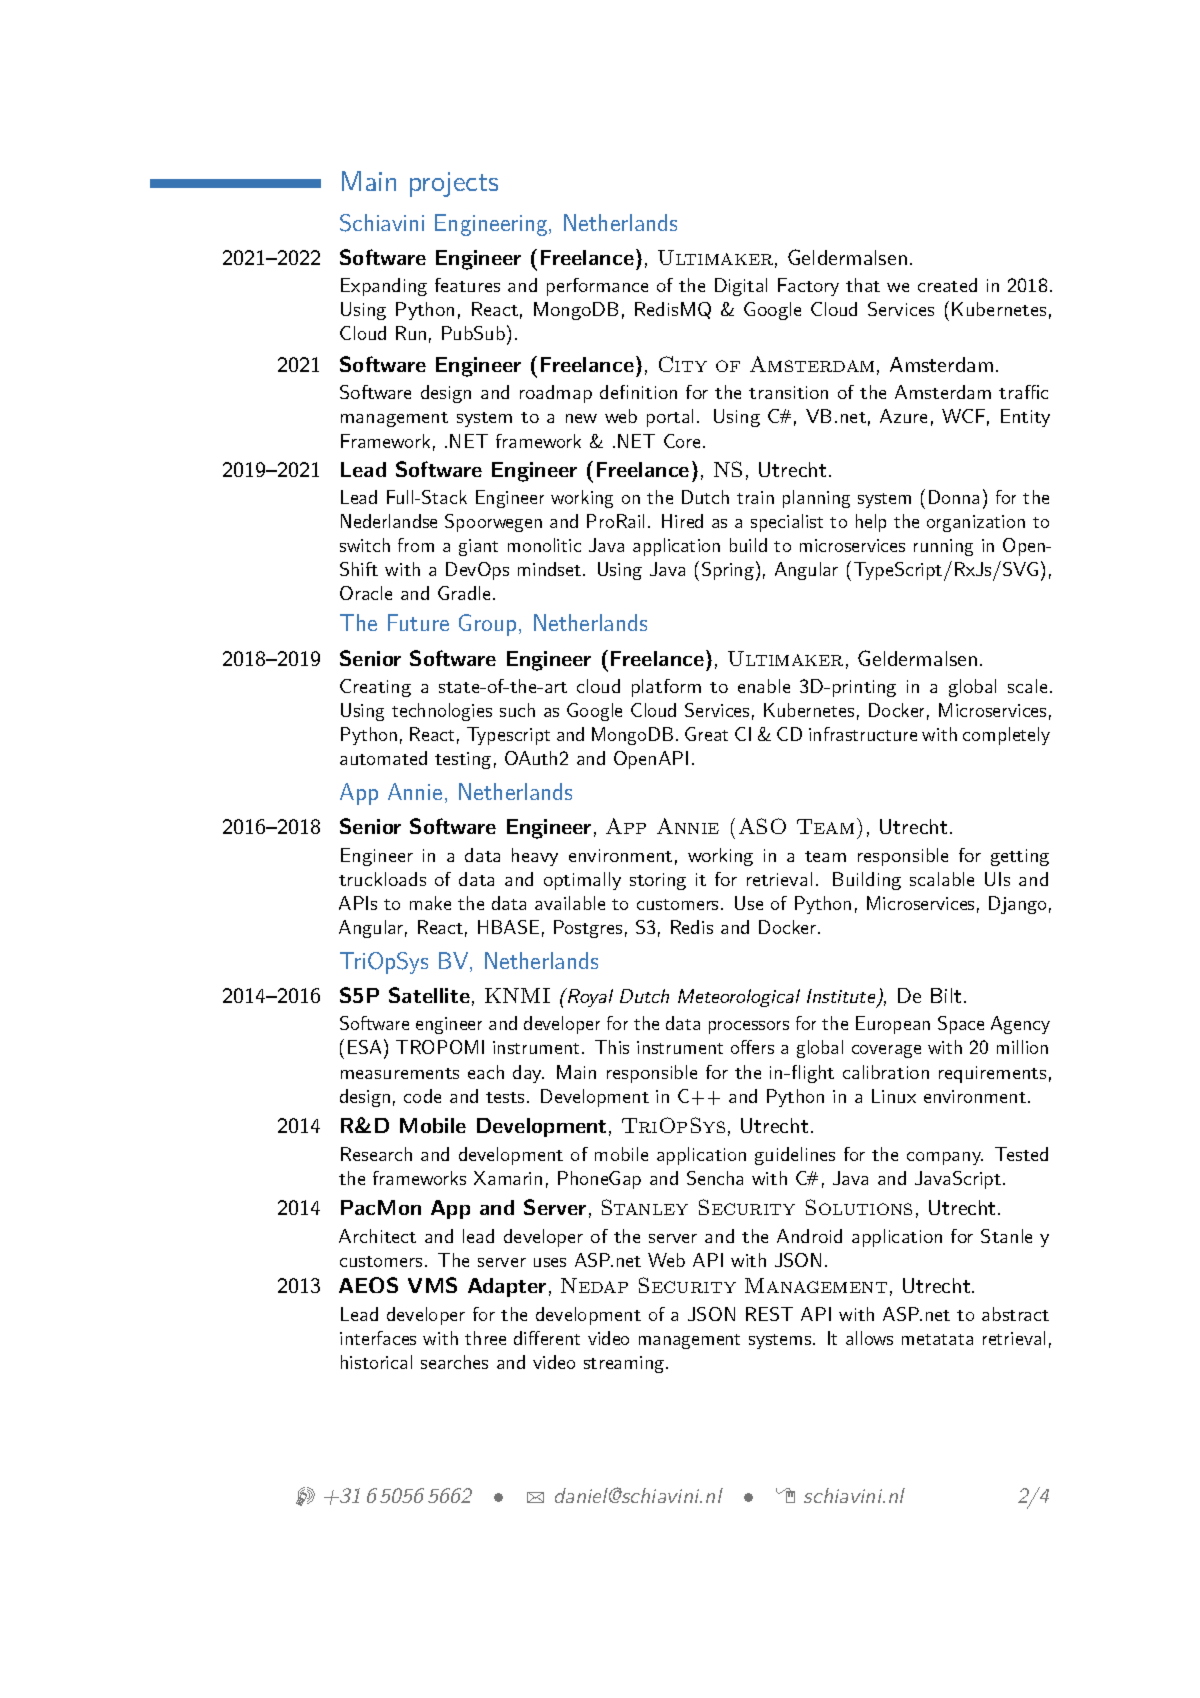 Image resolution: width=1200 pixels, height=1698 pixels. What do you see at coordinates (1015, 1314) in the image?
I see `abstract` at bounding box center [1015, 1314].
